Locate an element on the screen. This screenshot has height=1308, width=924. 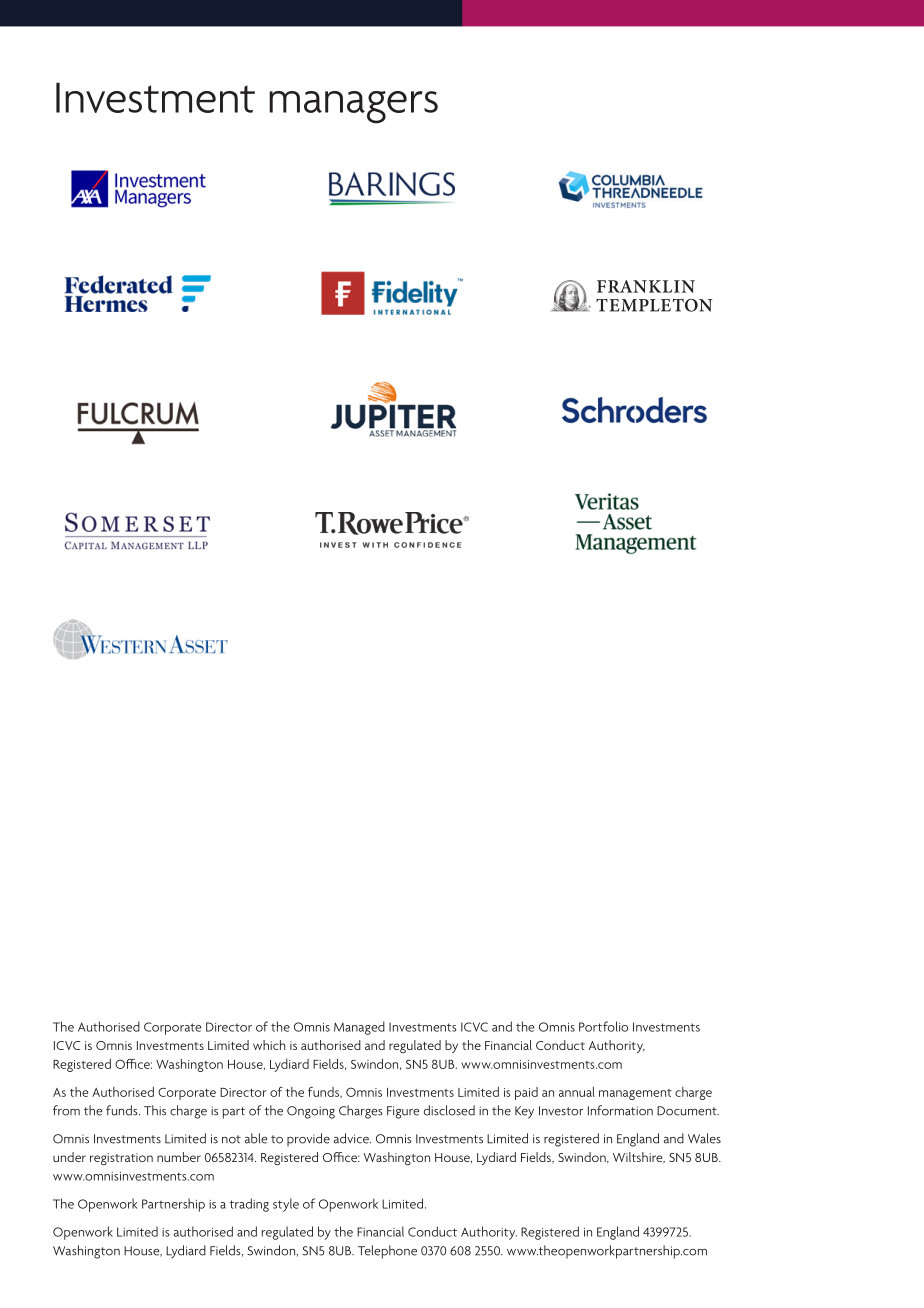
which is located at coordinates (269, 1045).
